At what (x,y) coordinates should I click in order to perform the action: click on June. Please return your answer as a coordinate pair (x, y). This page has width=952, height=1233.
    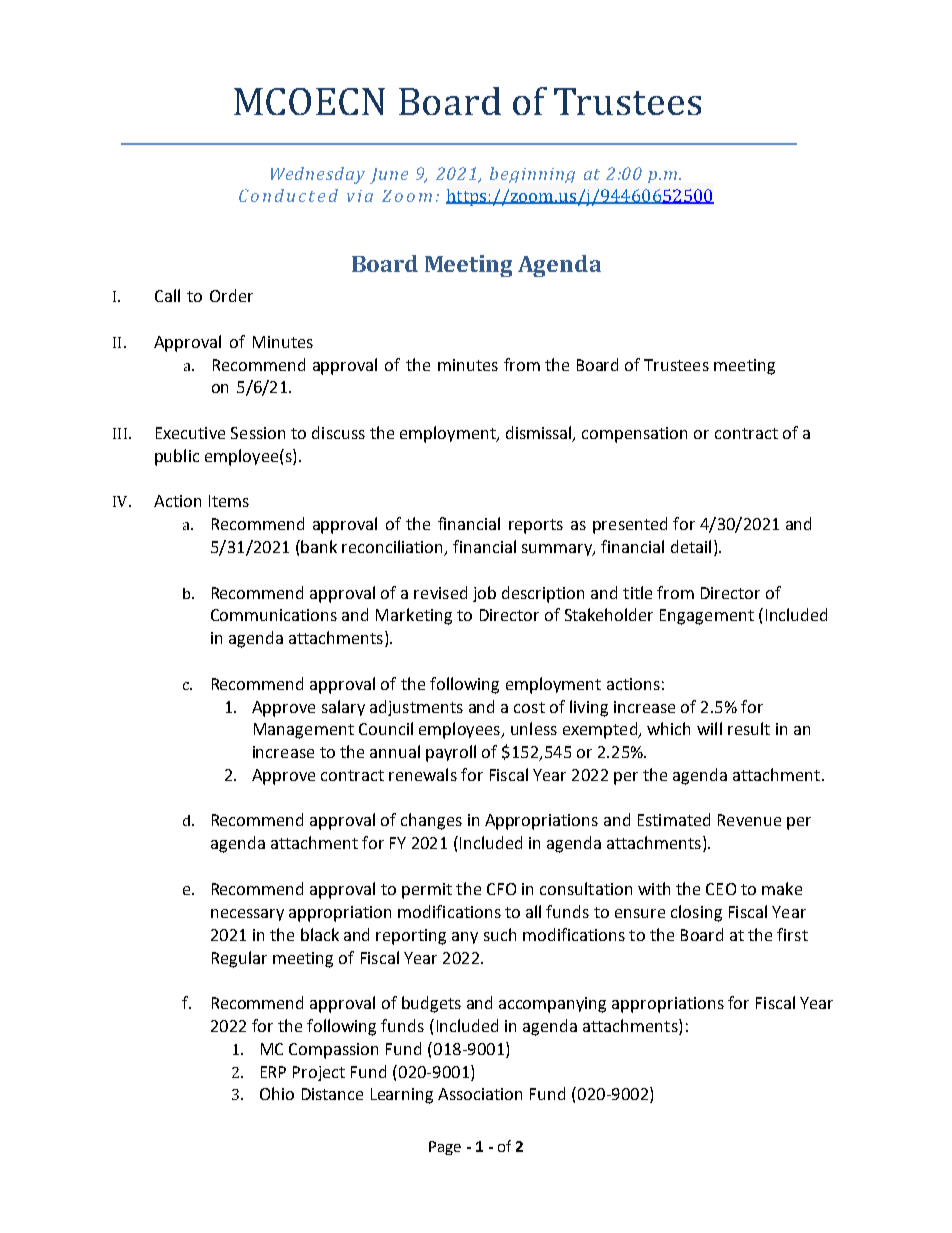
    Looking at the image, I should click on (389, 176).
